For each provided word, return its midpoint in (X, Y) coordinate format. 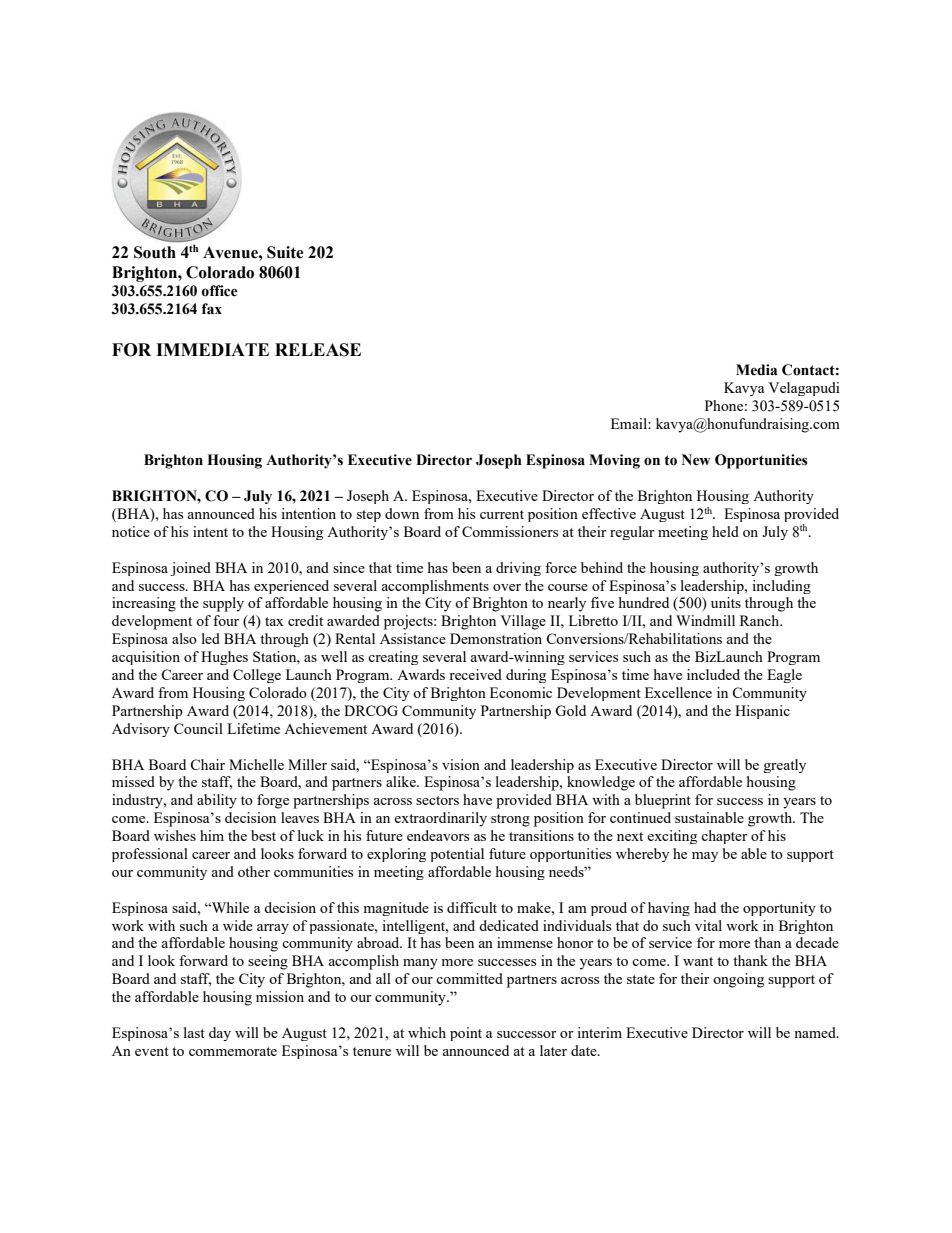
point (466, 1034)
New (696, 460)
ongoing (738, 980)
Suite (285, 252)
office (219, 291)
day (220, 1034)
